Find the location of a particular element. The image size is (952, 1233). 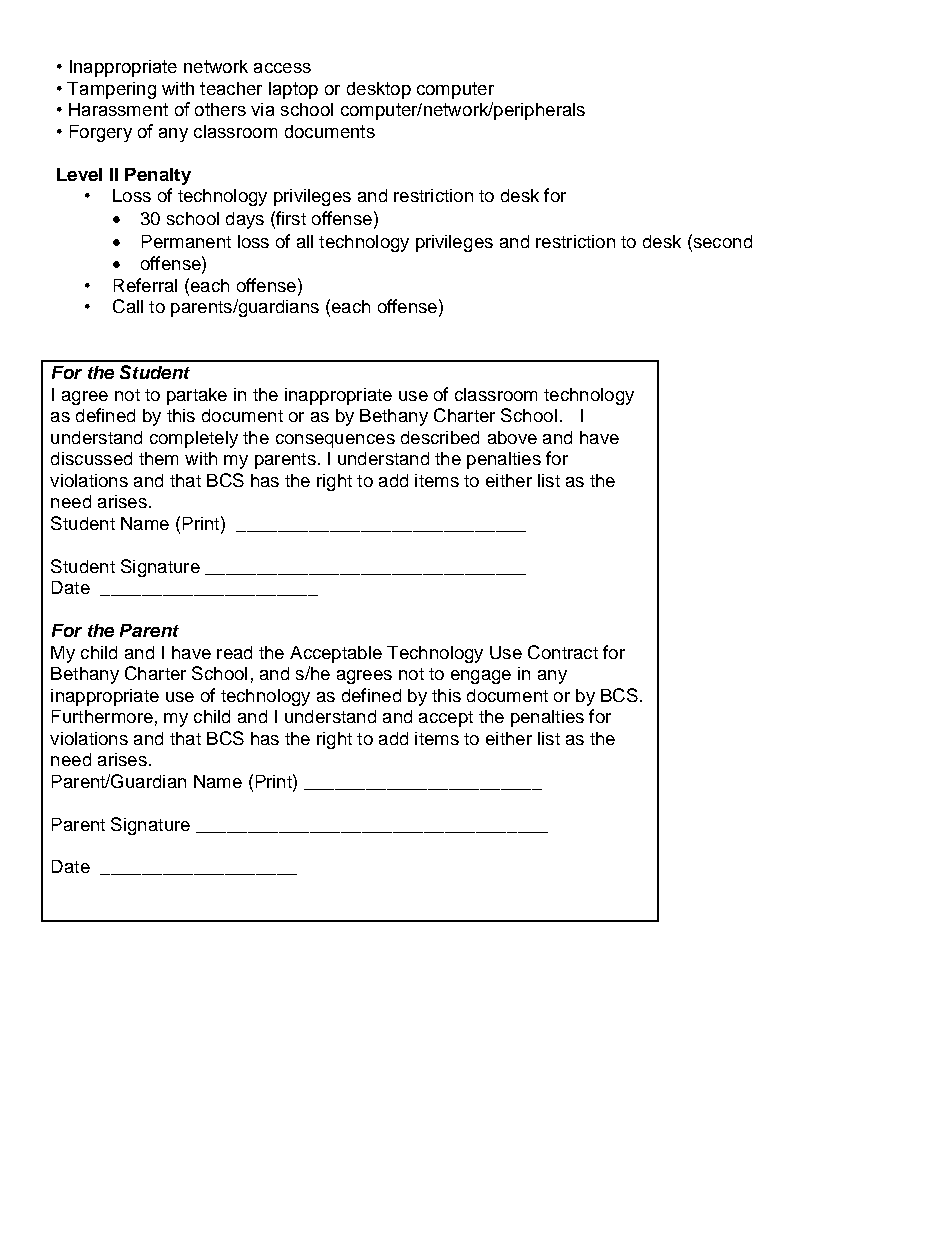

Contract is located at coordinates (563, 652).
